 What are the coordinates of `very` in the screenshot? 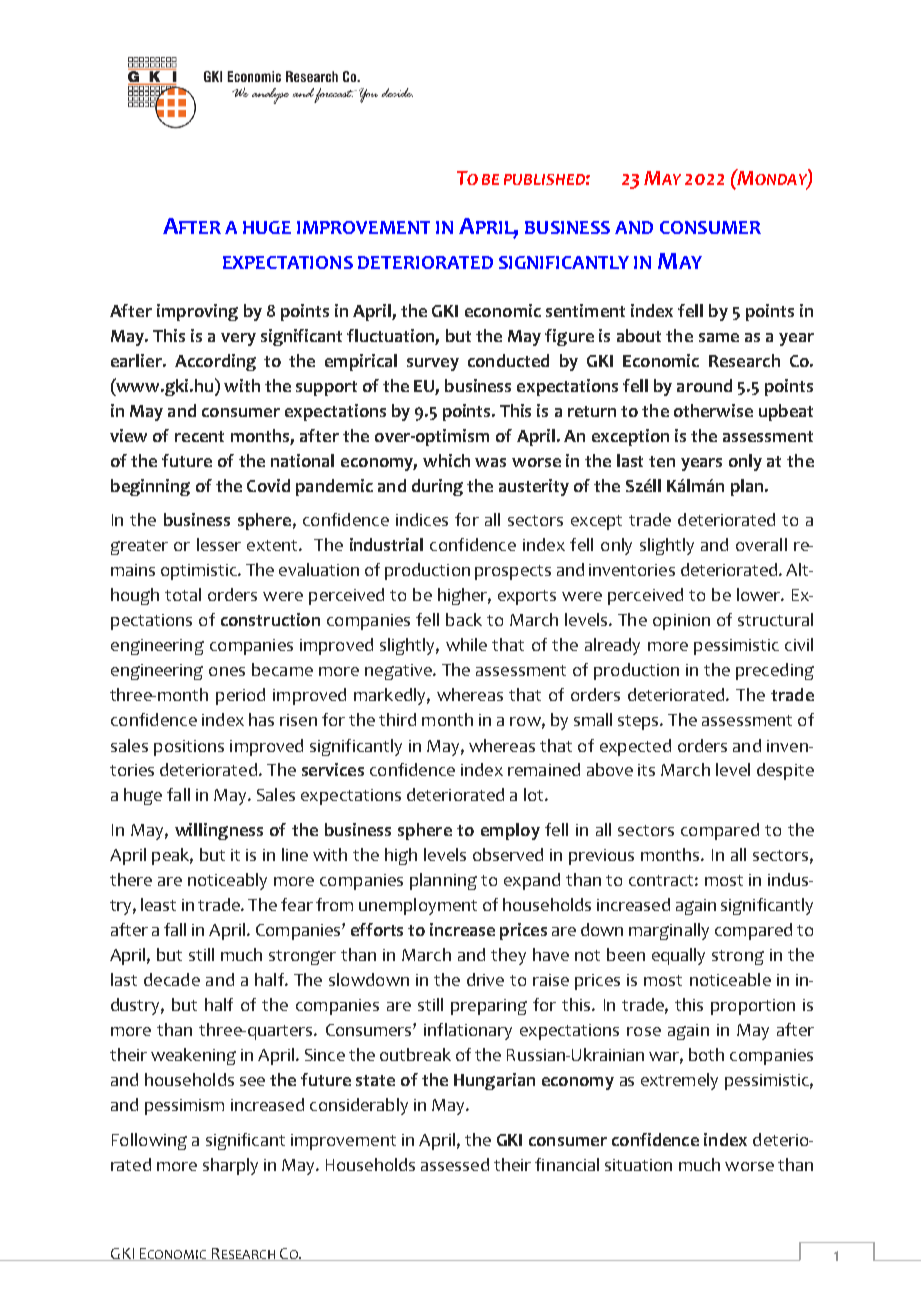 It's located at (238, 339).
